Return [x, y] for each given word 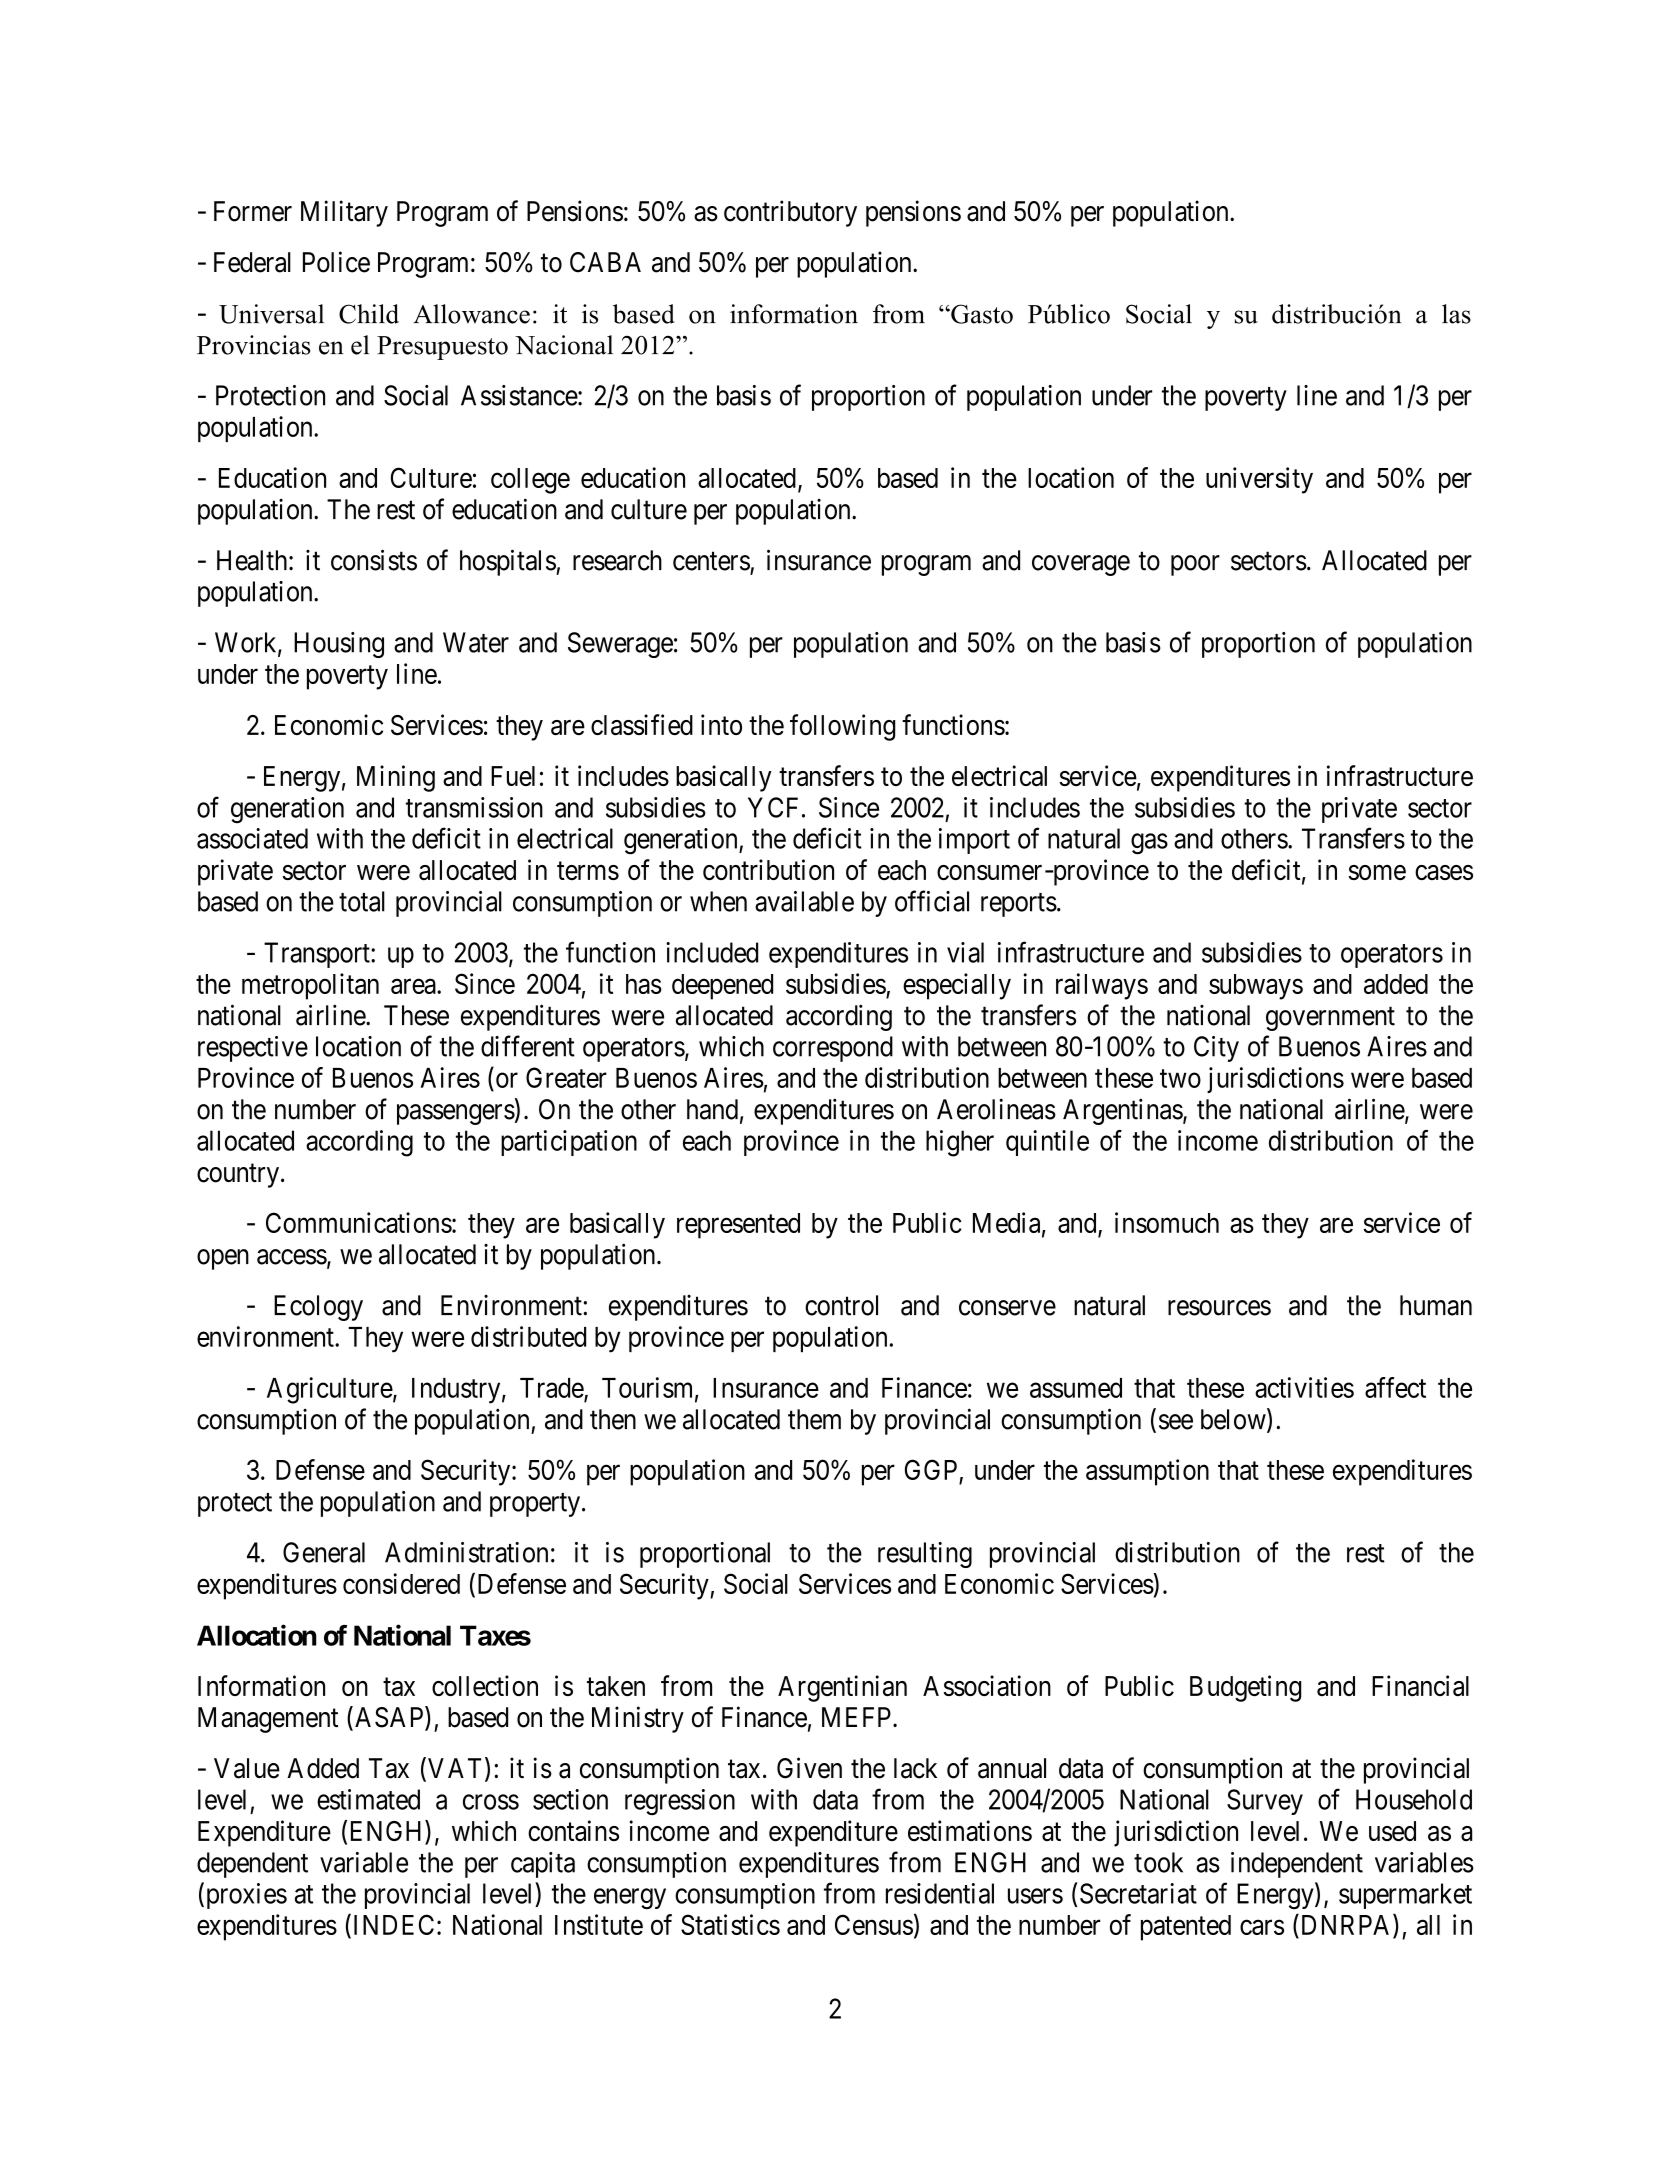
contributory [790, 213]
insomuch [1167, 1222]
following [842, 727]
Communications [359, 1222]
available [804, 901]
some [1377, 872]
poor [1195, 565]
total [362, 901]
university [1259, 480]
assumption [1147, 1472]
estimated [368, 1799]
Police [336, 262]
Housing [339, 645]
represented [738, 1226]
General [324, 1552]
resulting [925, 1555]
